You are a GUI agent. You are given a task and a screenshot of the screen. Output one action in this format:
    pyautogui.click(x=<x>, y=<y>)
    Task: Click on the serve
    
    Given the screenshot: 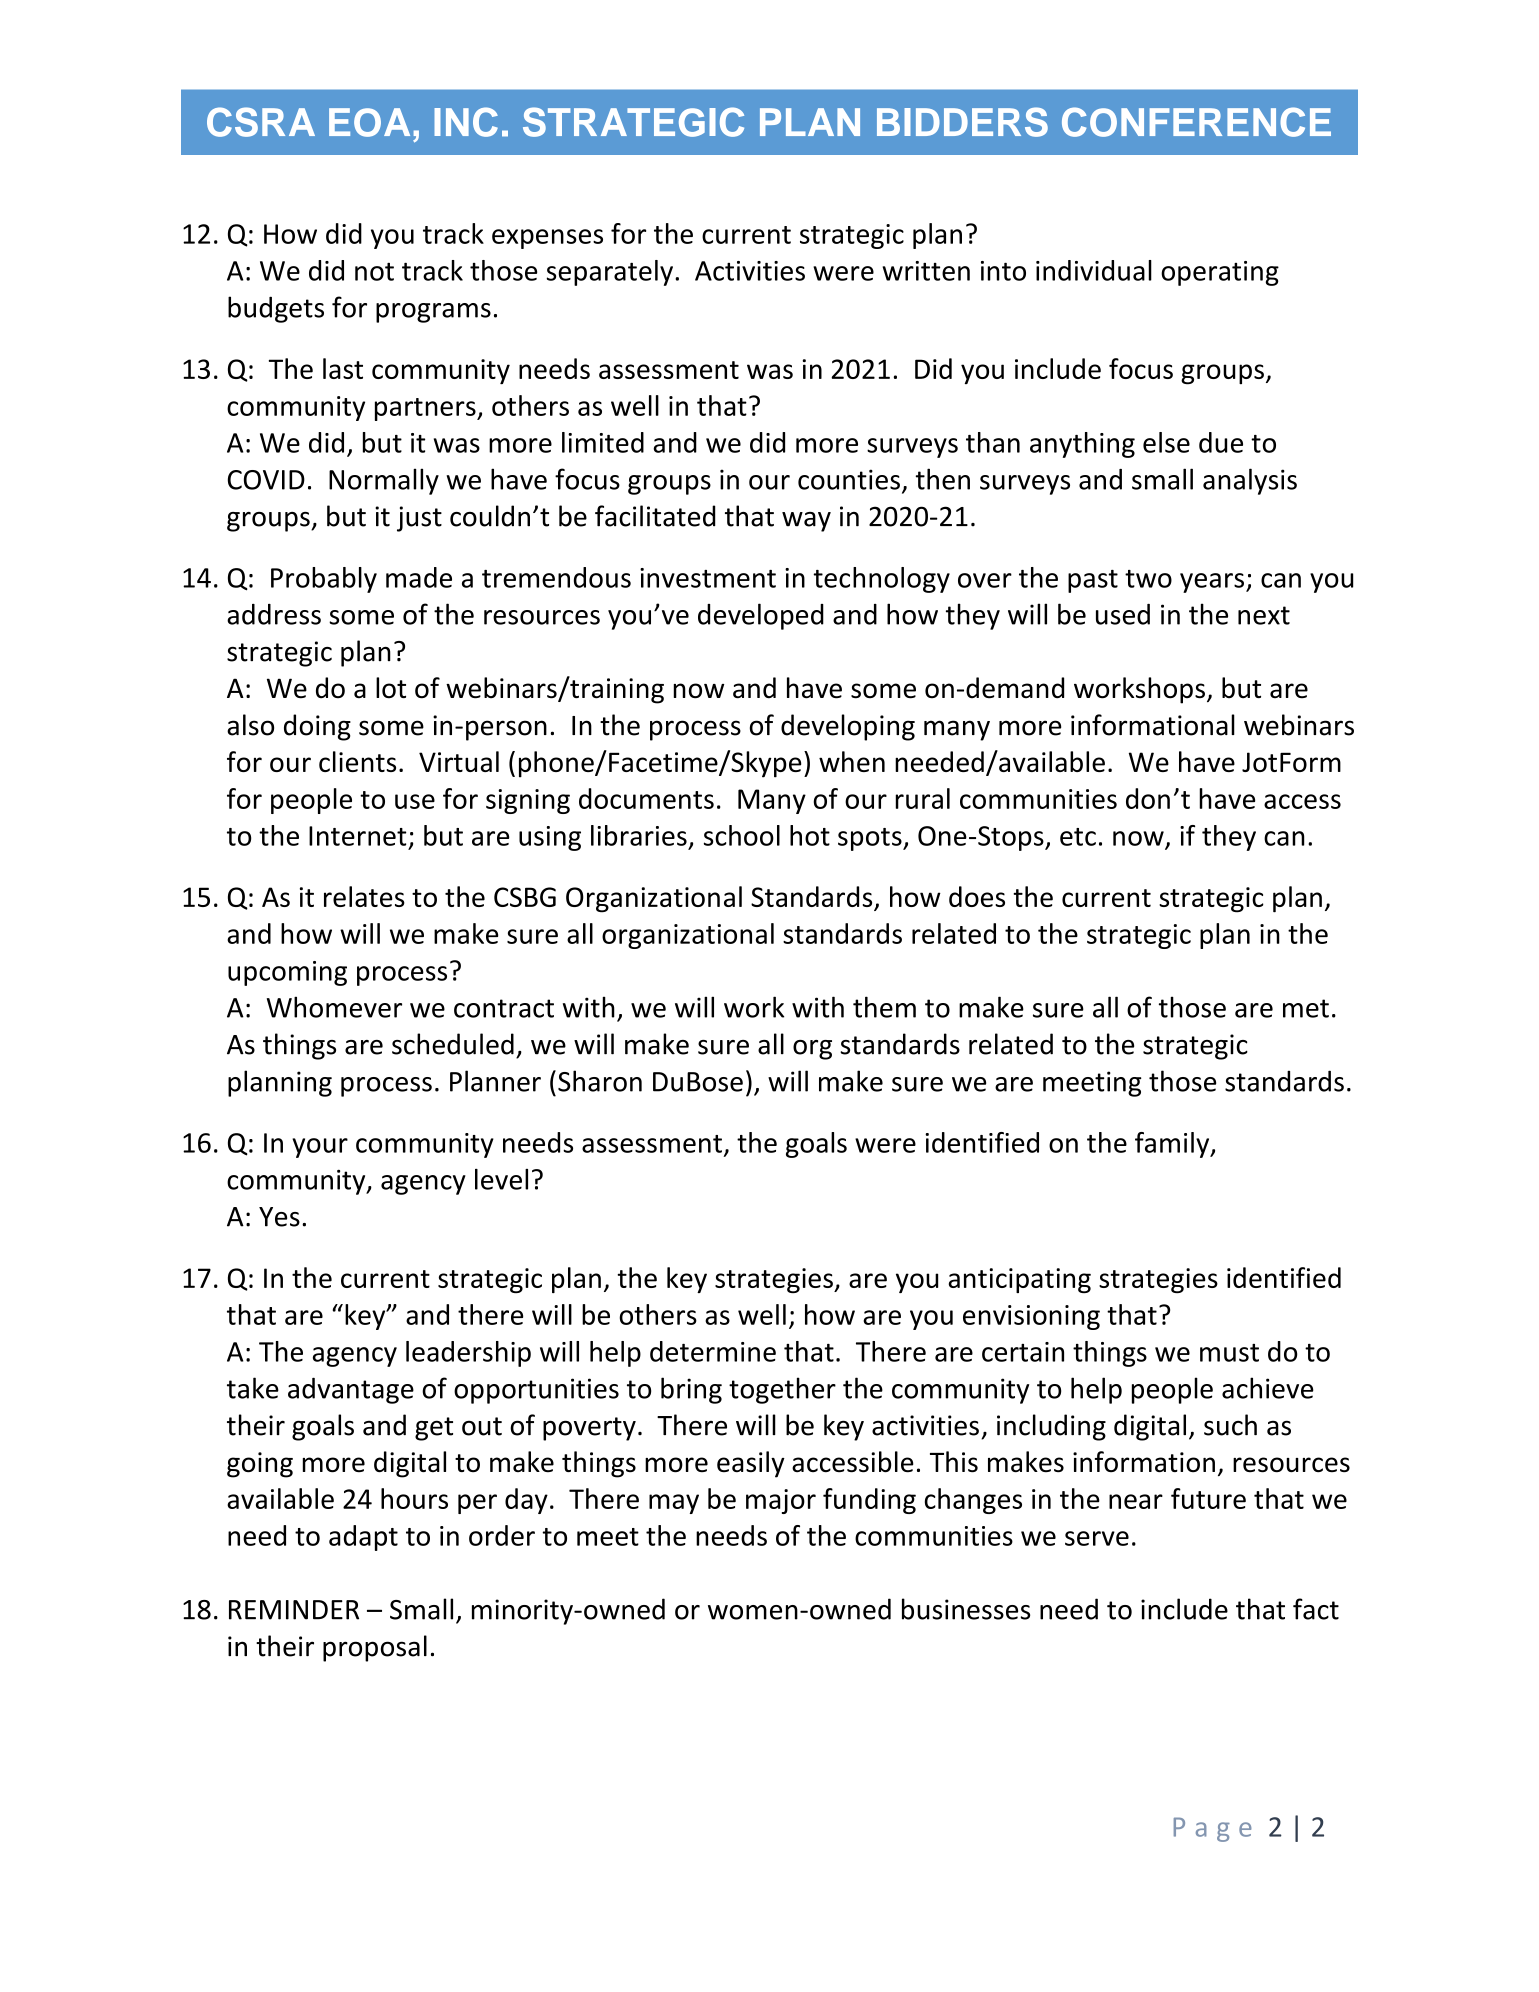 What is the action you would take?
    pyautogui.click(x=1097, y=1538)
